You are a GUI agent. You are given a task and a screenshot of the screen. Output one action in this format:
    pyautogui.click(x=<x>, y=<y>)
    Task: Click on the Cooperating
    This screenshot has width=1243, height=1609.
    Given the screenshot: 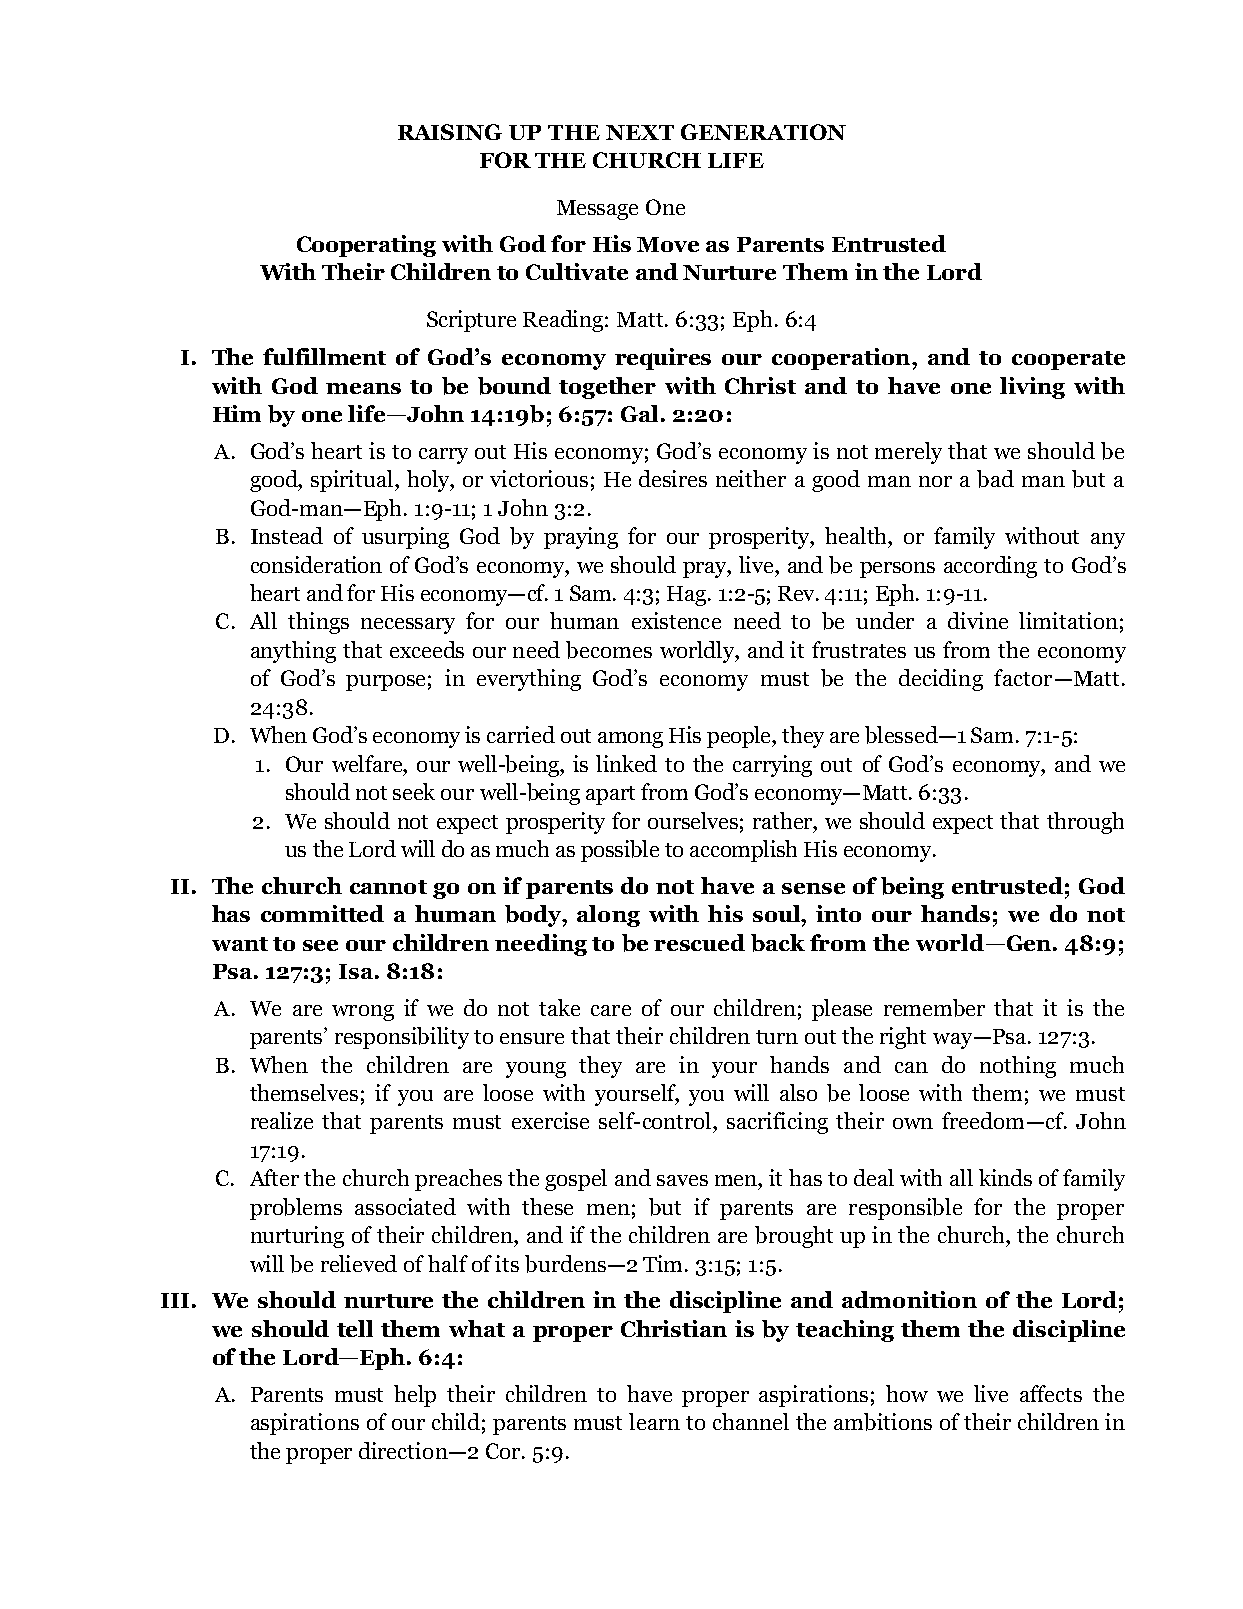 What is the action you would take?
    pyautogui.click(x=366, y=246)
